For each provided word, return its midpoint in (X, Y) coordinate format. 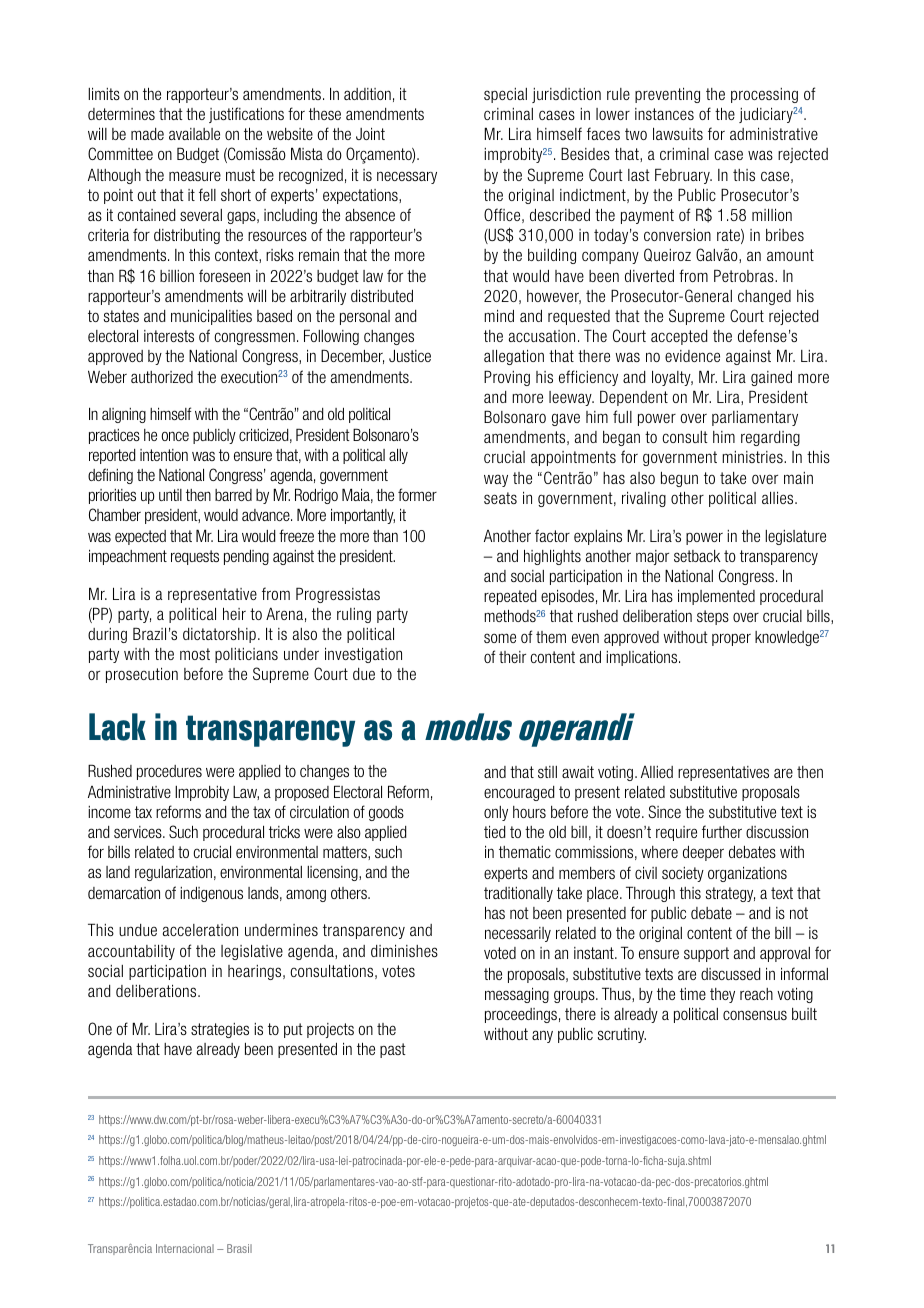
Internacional (185, 1248)
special (505, 95)
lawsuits (678, 133)
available (194, 134)
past (393, 1050)
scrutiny (622, 1035)
